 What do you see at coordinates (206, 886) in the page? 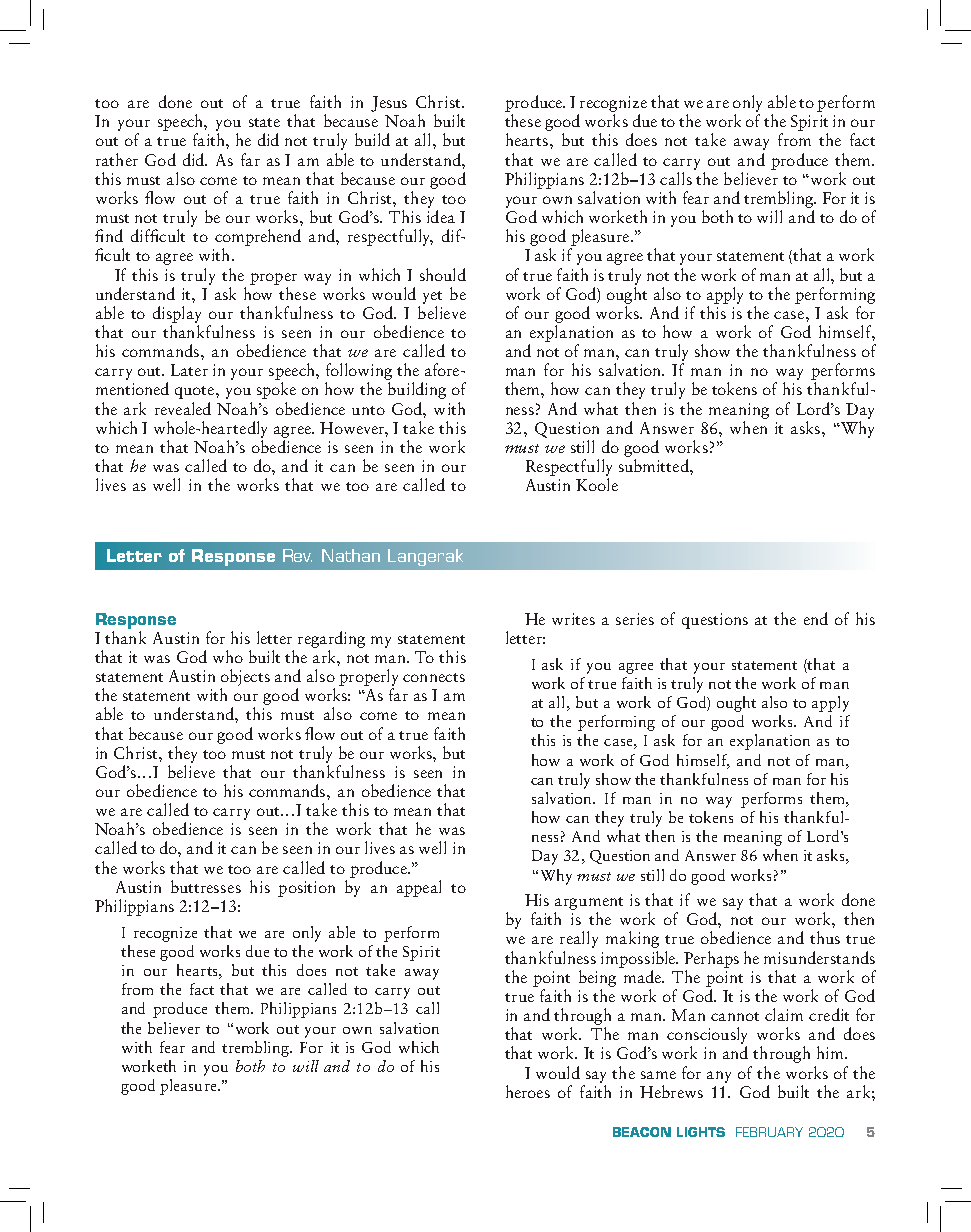
I see `buttresses` at bounding box center [206, 886].
